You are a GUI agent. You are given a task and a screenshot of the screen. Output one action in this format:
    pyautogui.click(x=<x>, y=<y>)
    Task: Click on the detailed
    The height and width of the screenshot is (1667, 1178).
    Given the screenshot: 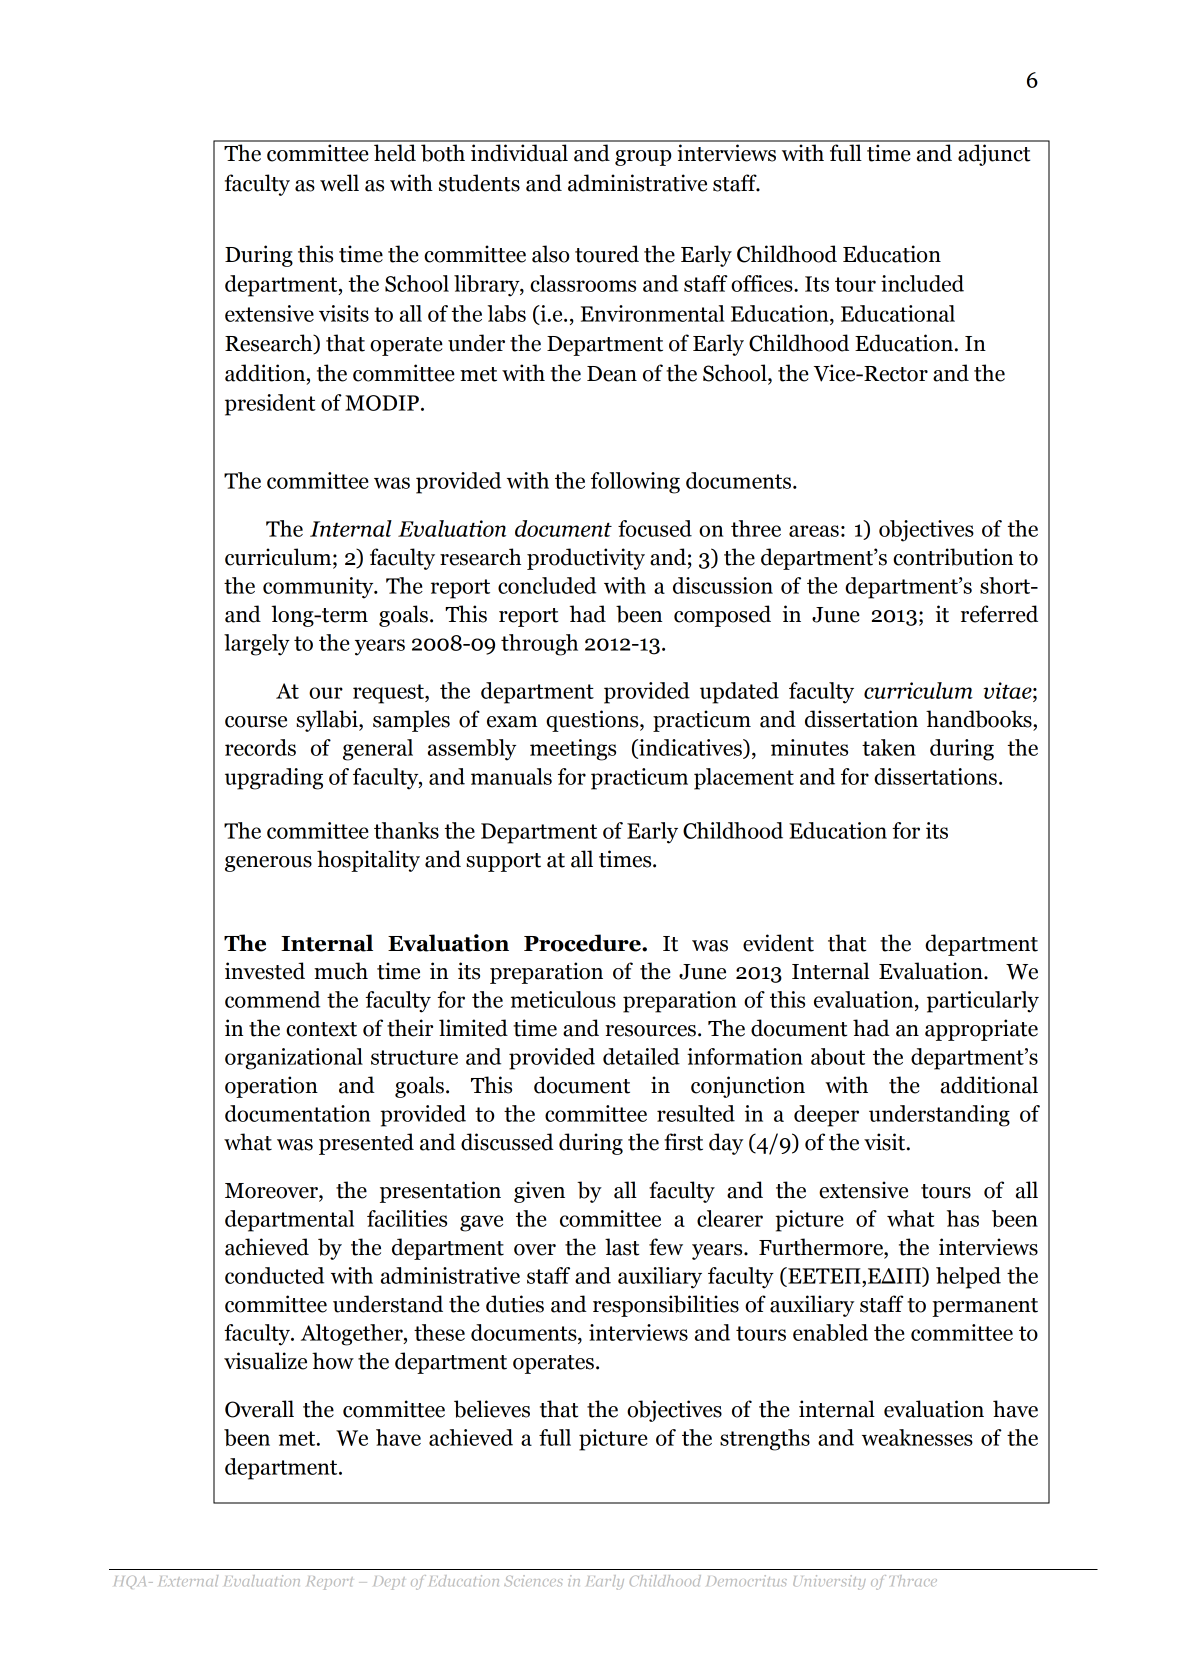 What is the action you would take?
    pyautogui.click(x=641, y=1056)
